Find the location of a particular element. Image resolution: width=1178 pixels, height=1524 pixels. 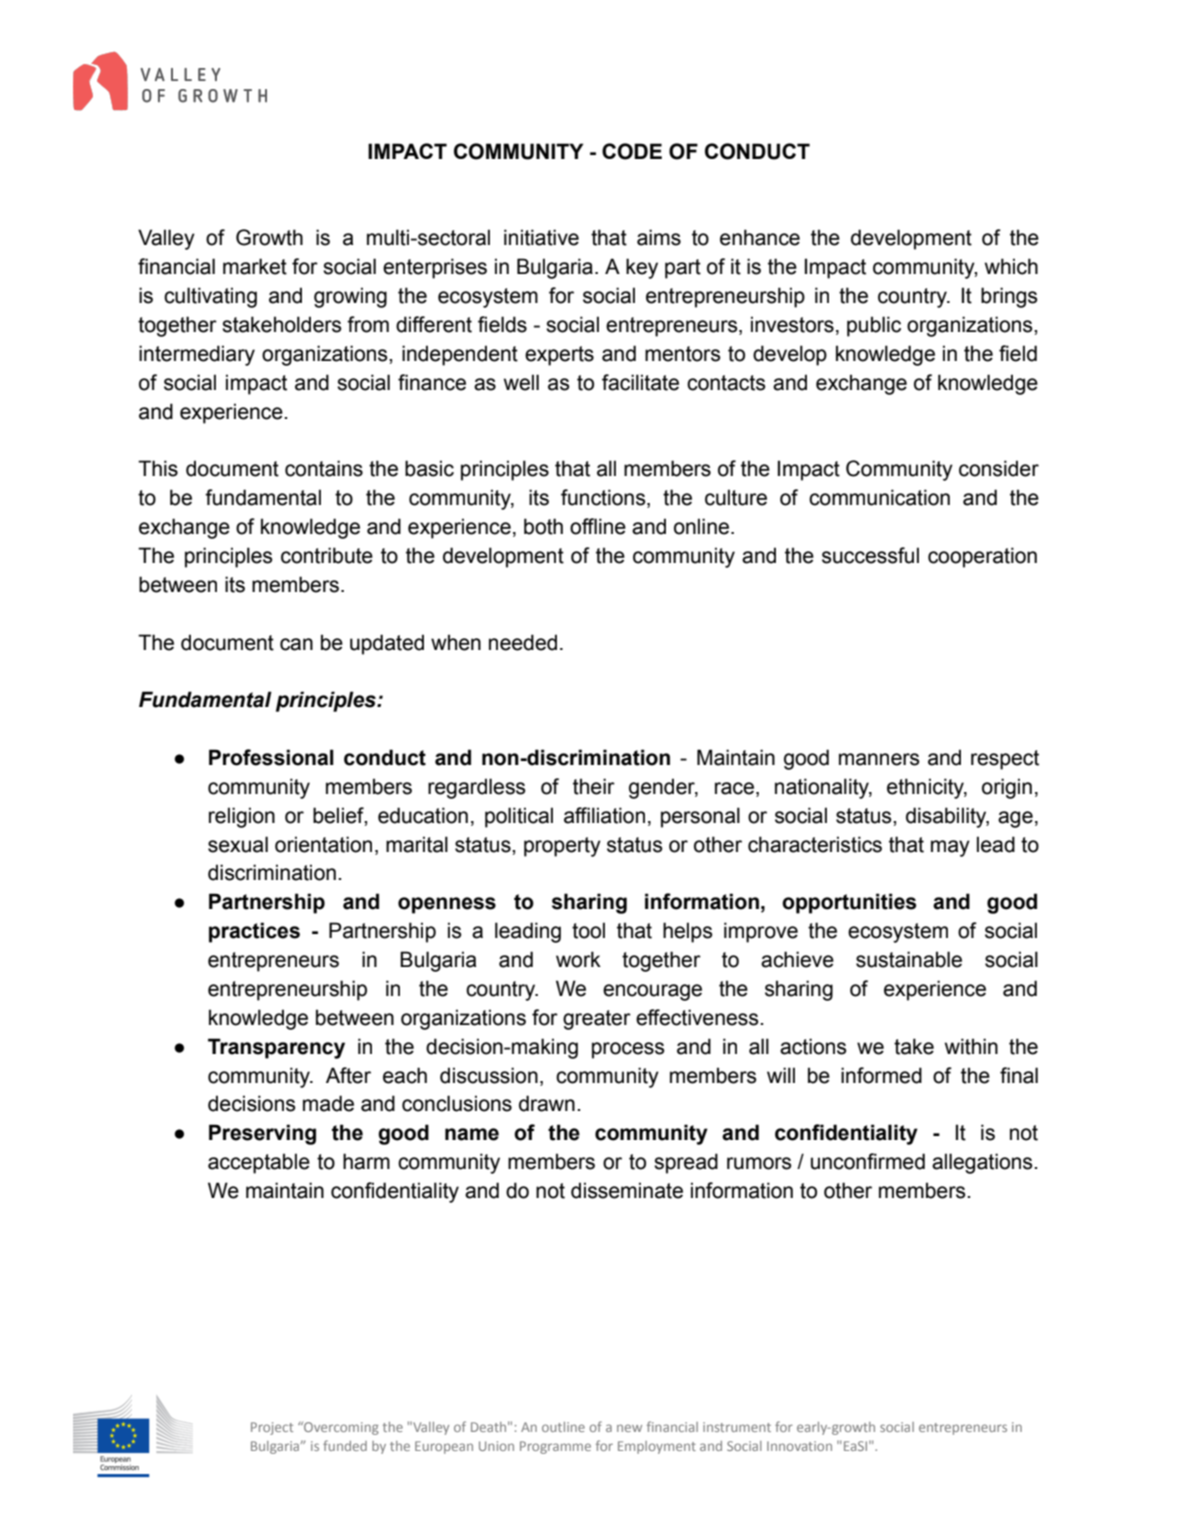

Transparency is located at coordinates (276, 1048).
